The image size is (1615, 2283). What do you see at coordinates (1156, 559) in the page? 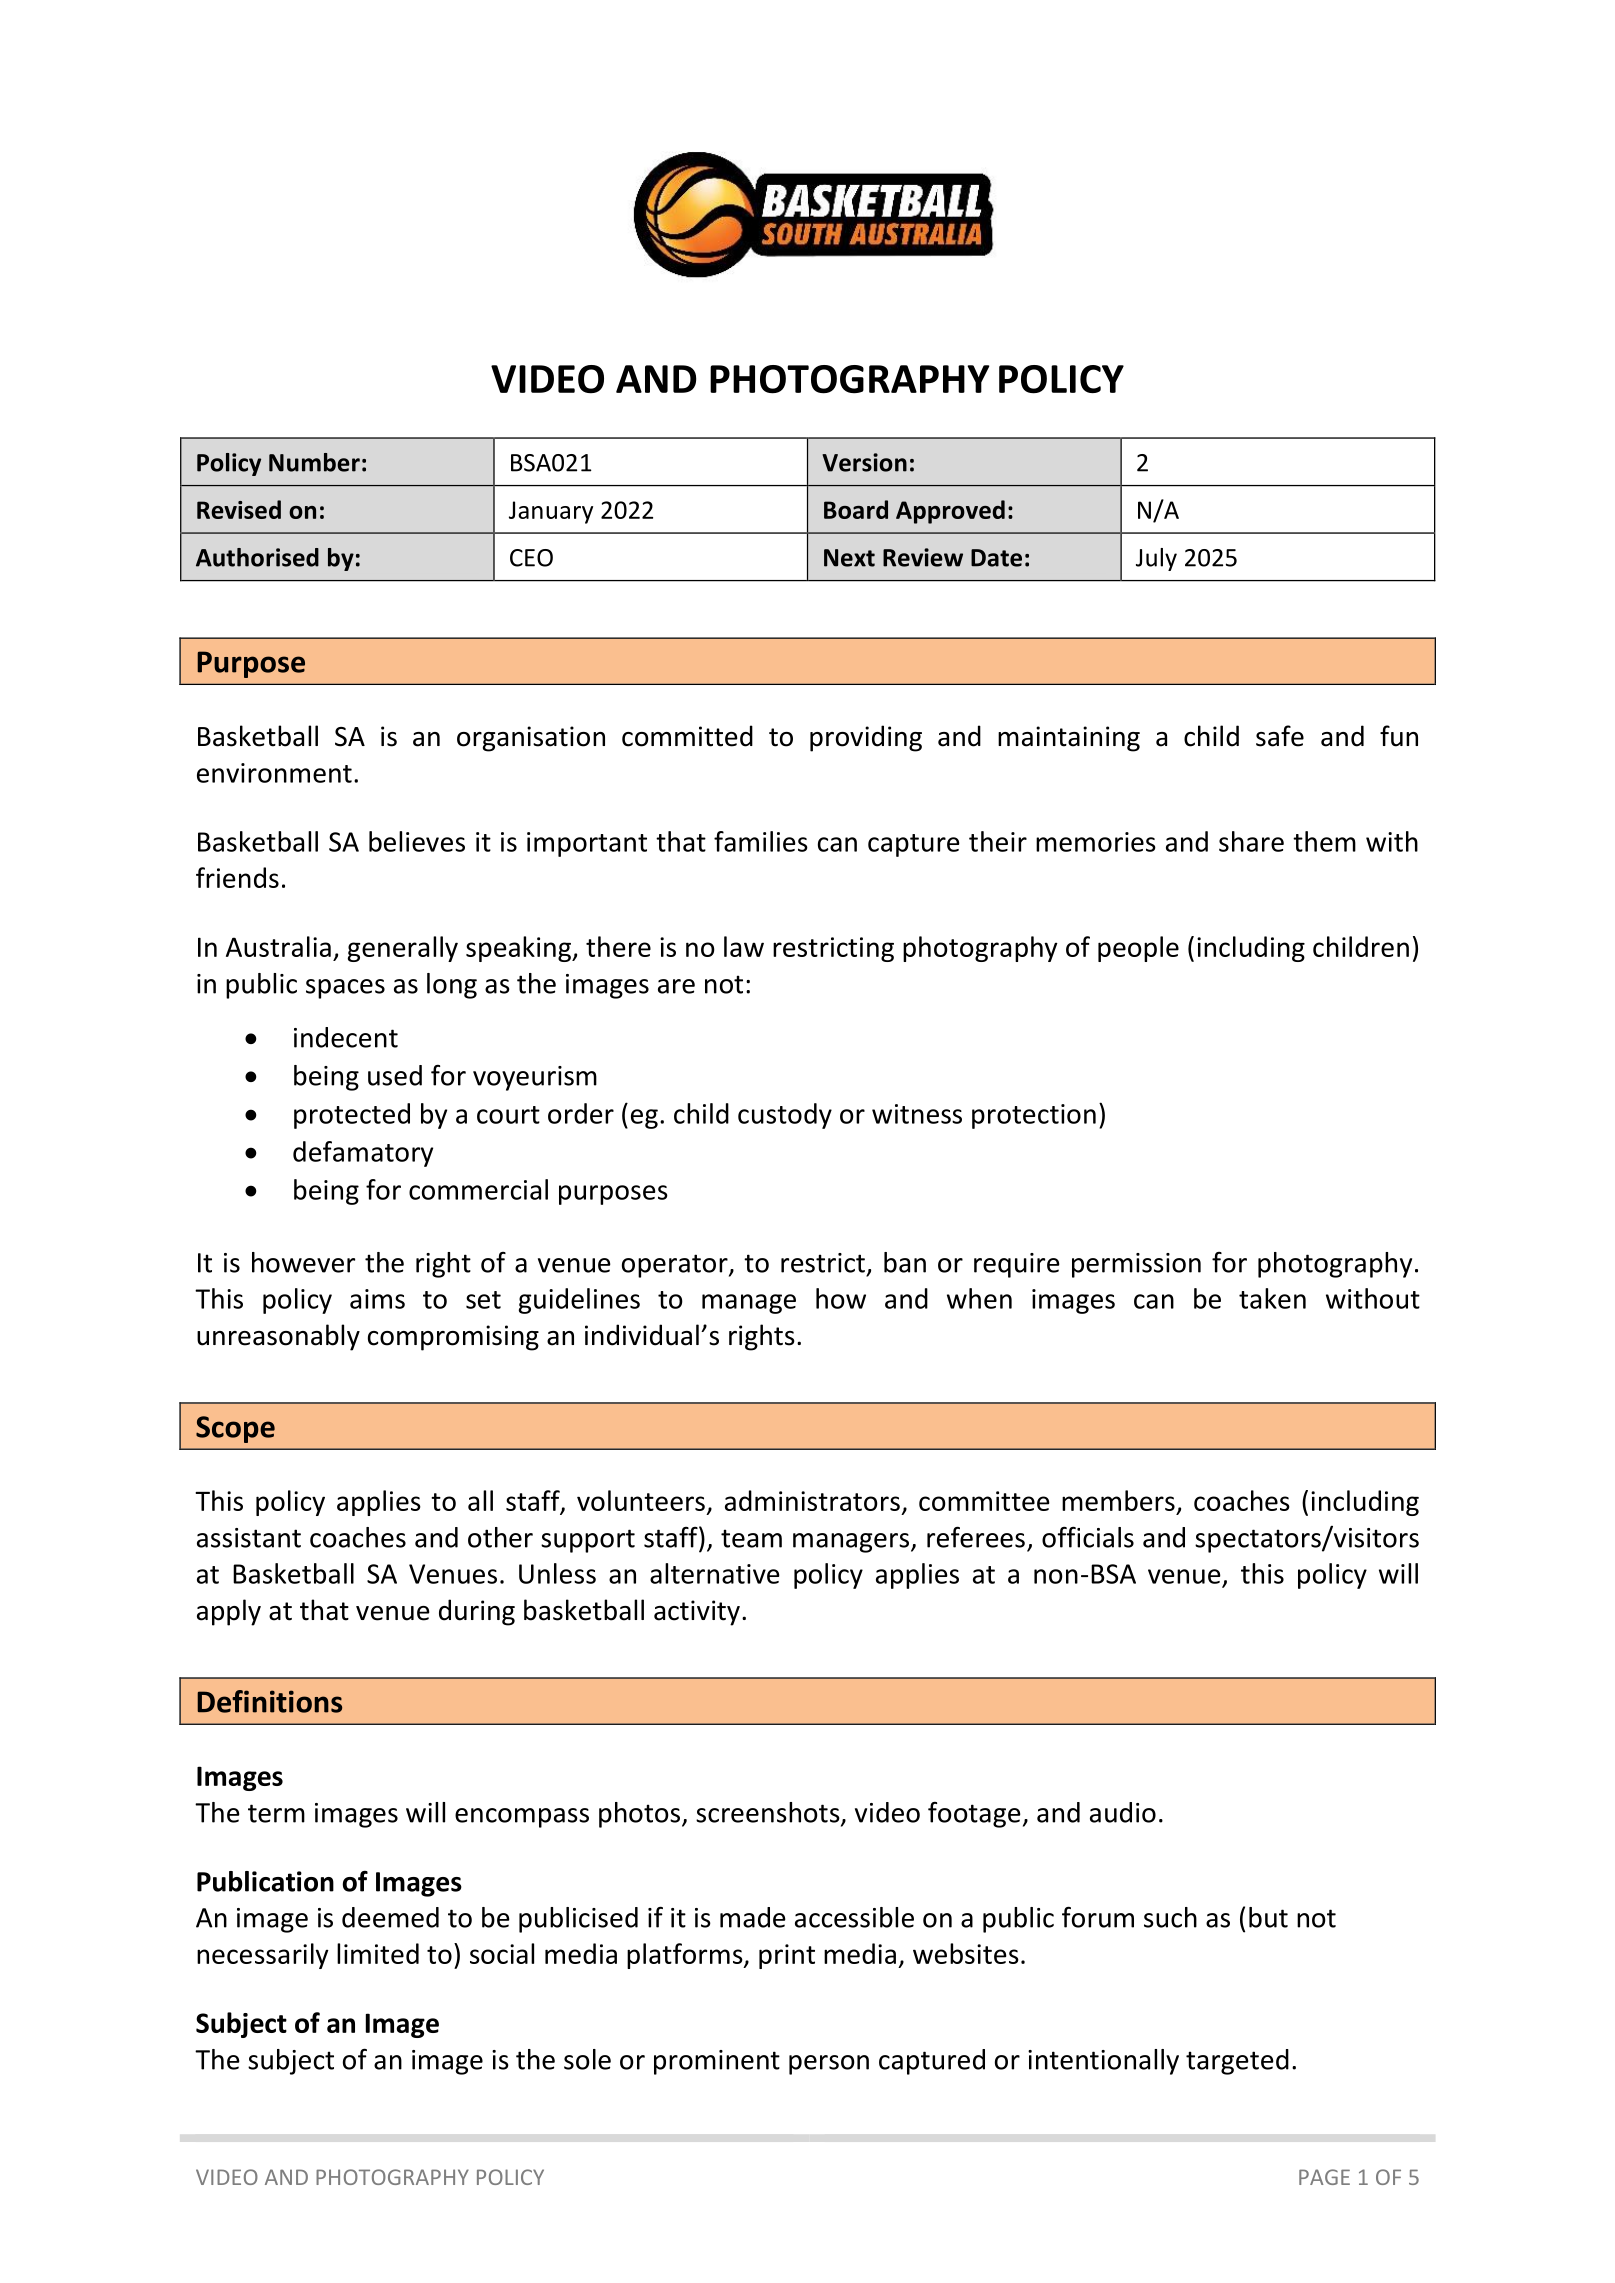
I see `July` at bounding box center [1156, 559].
